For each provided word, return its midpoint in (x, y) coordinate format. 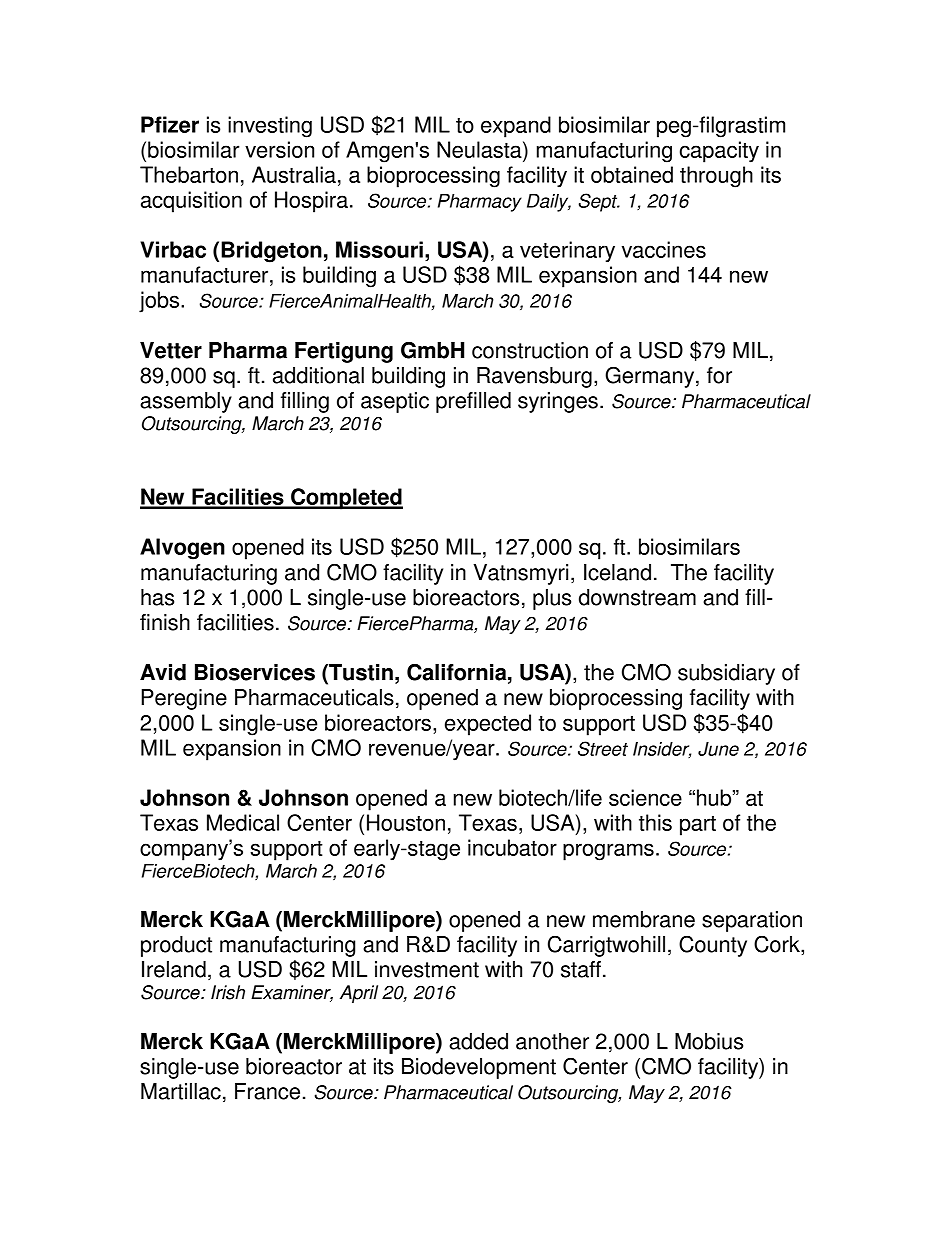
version (279, 149)
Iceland (617, 572)
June (718, 749)
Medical (243, 822)
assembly (186, 402)
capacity (719, 152)
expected (488, 725)
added (478, 1041)
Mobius (709, 1041)
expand (516, 127)
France (267, 1091)
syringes (558, 402)
